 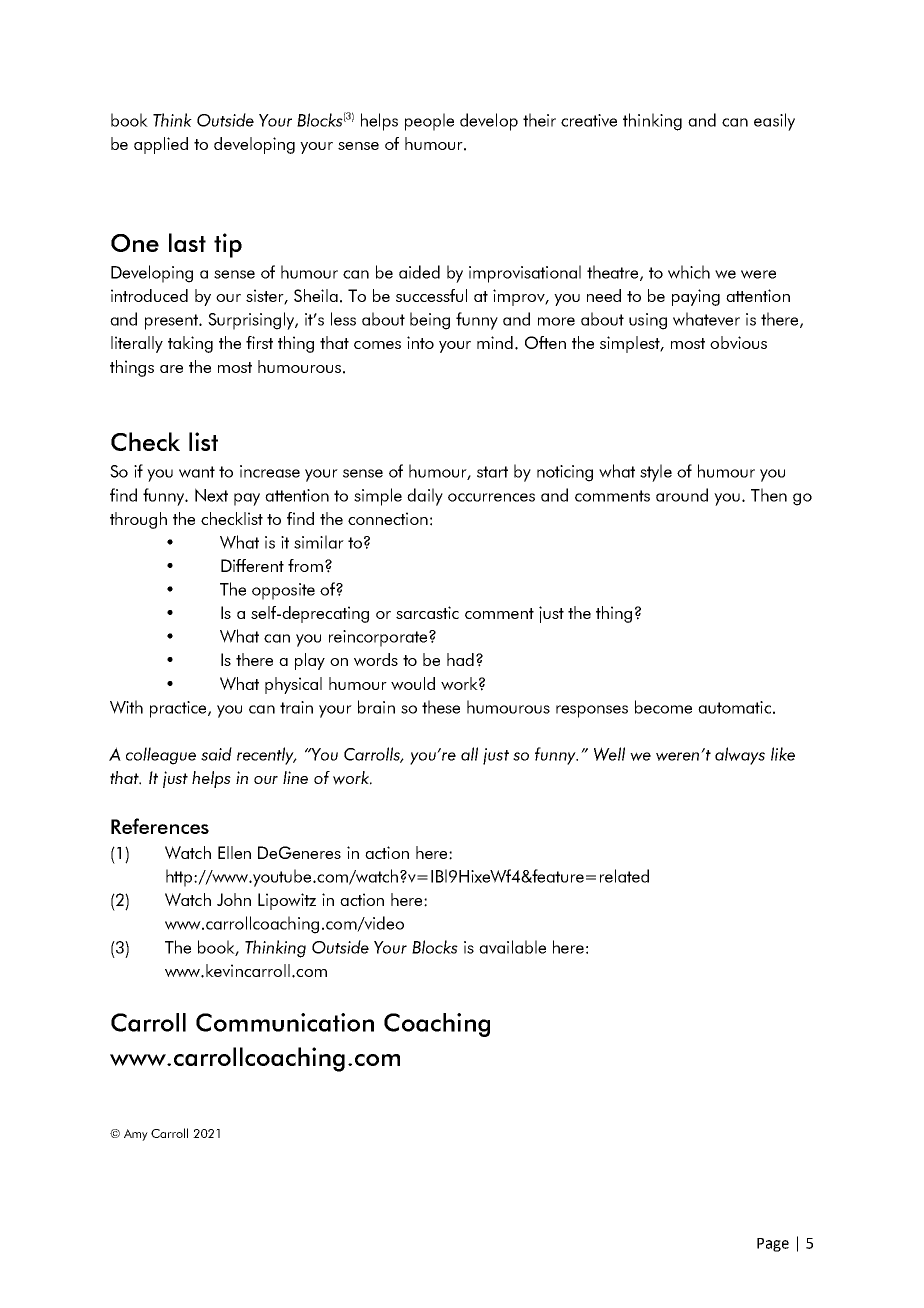 I want to click on people, so click(x=429, y=122).
